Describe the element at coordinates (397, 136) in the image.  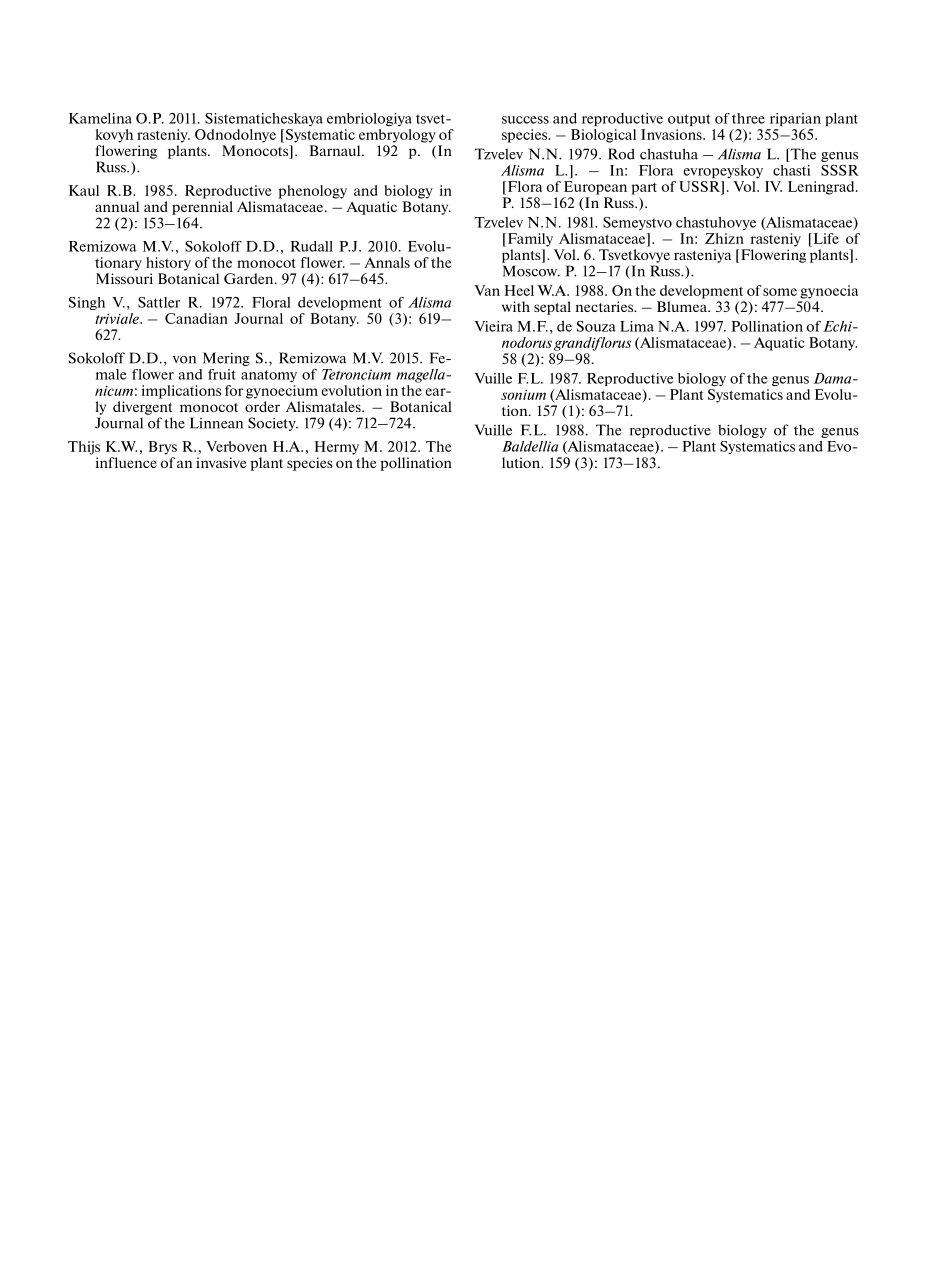
I see `embryology` at that location.
